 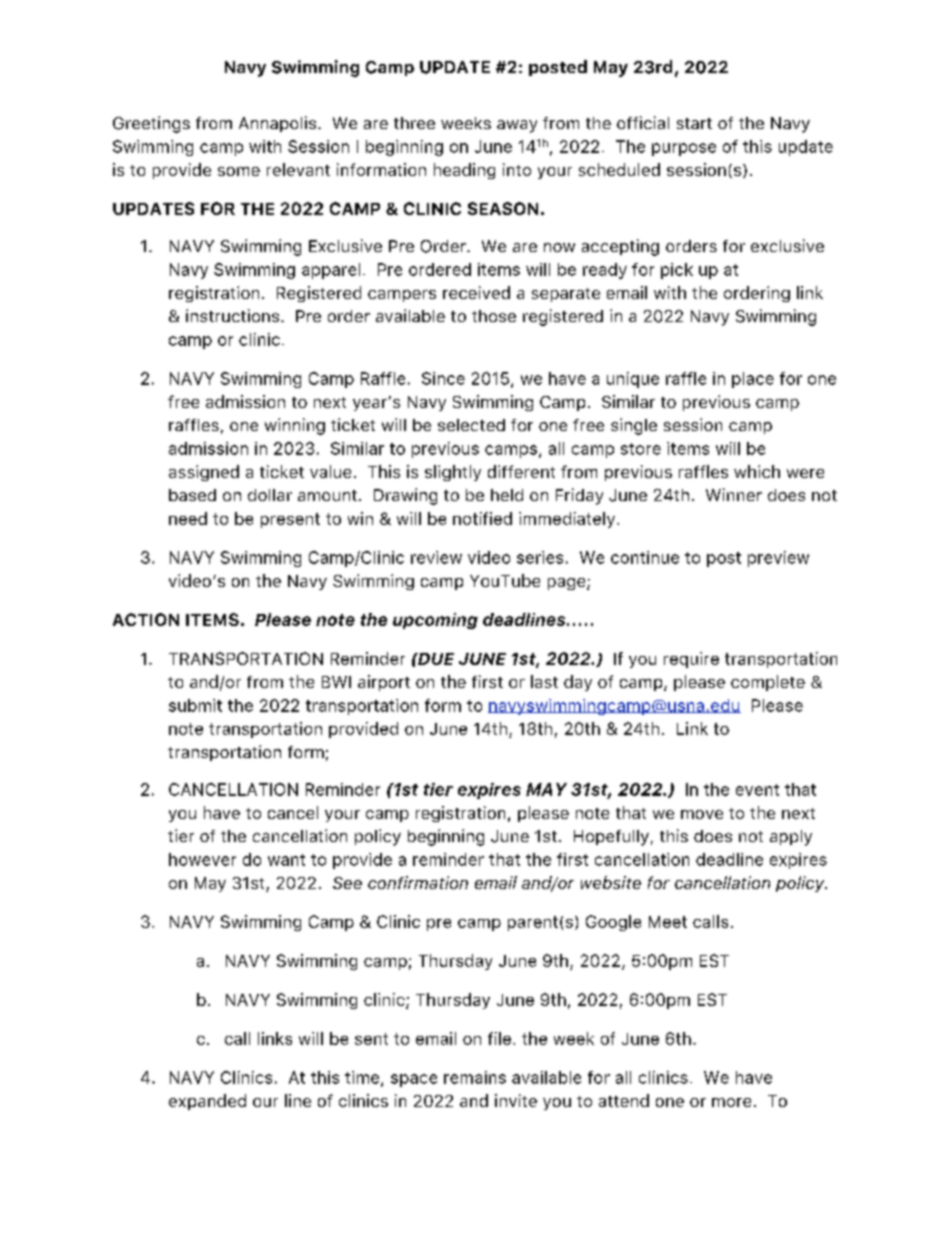 What do you see at coordinates (684, 149) in the screenshot?
I see `purpose` at bounding box center [684, 149].
